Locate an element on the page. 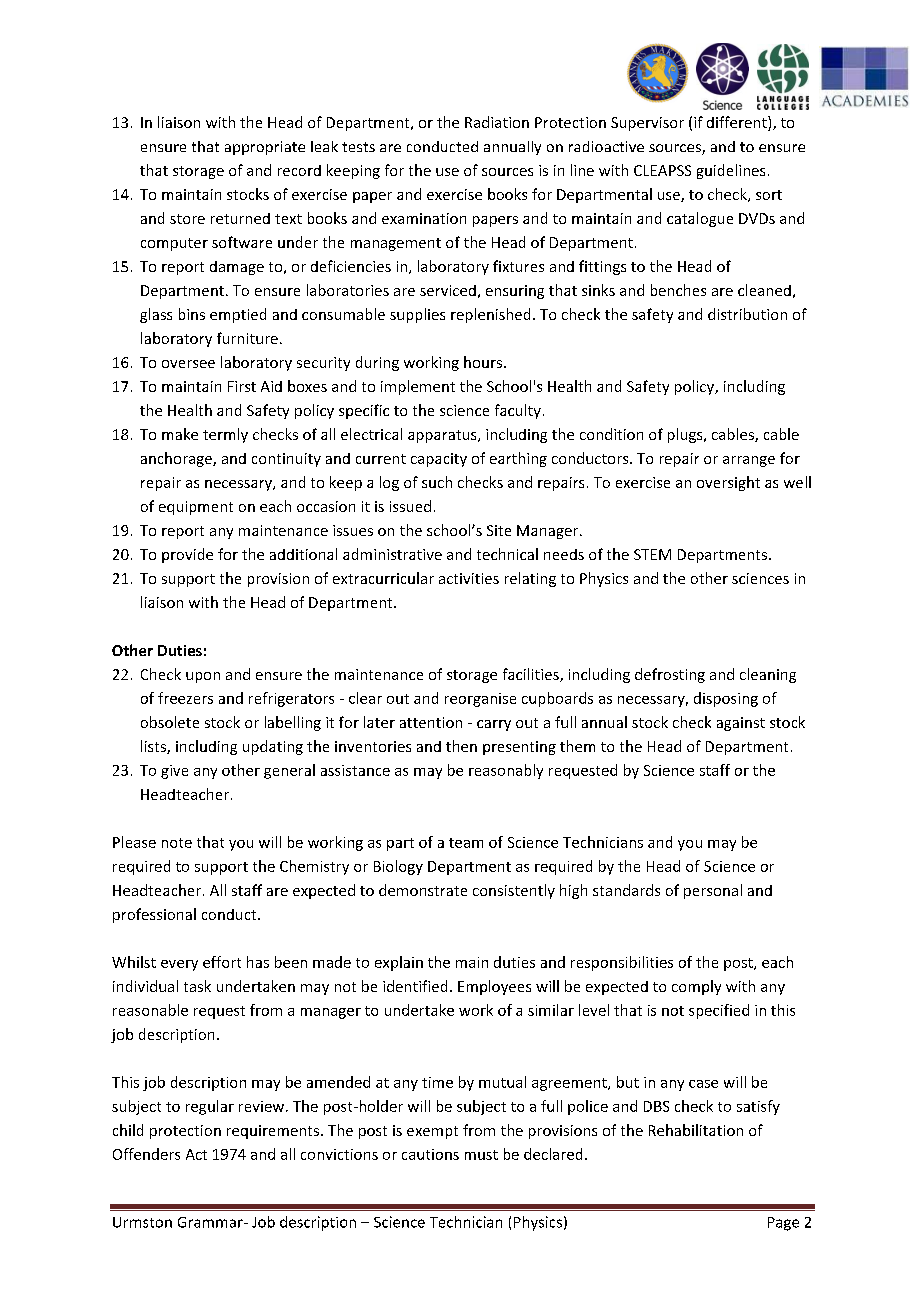 The image size is (924, 1308). Offenders is located at coordinates (146, 1154).
